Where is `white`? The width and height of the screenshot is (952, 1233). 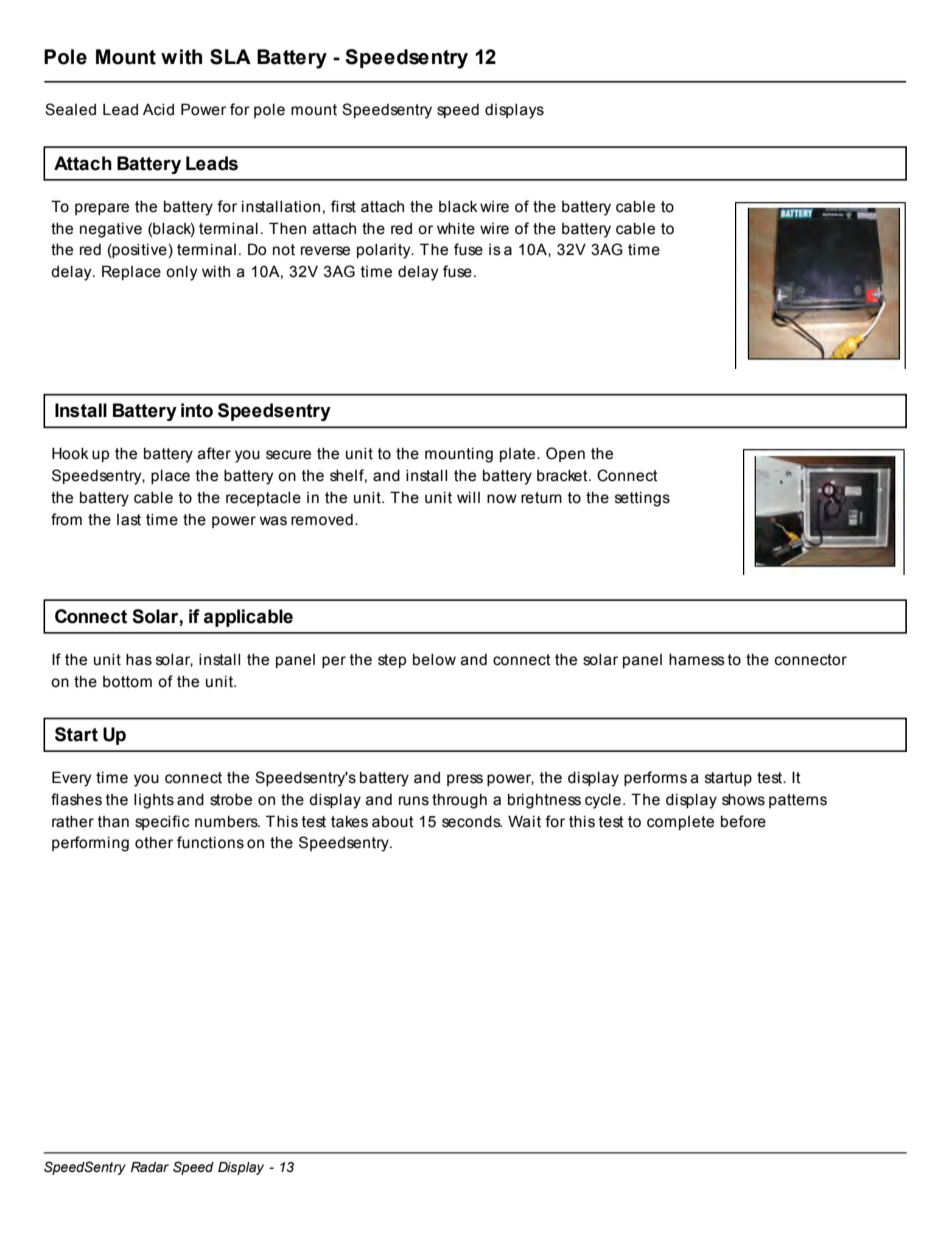 white is located at coordinates (456, 229).
